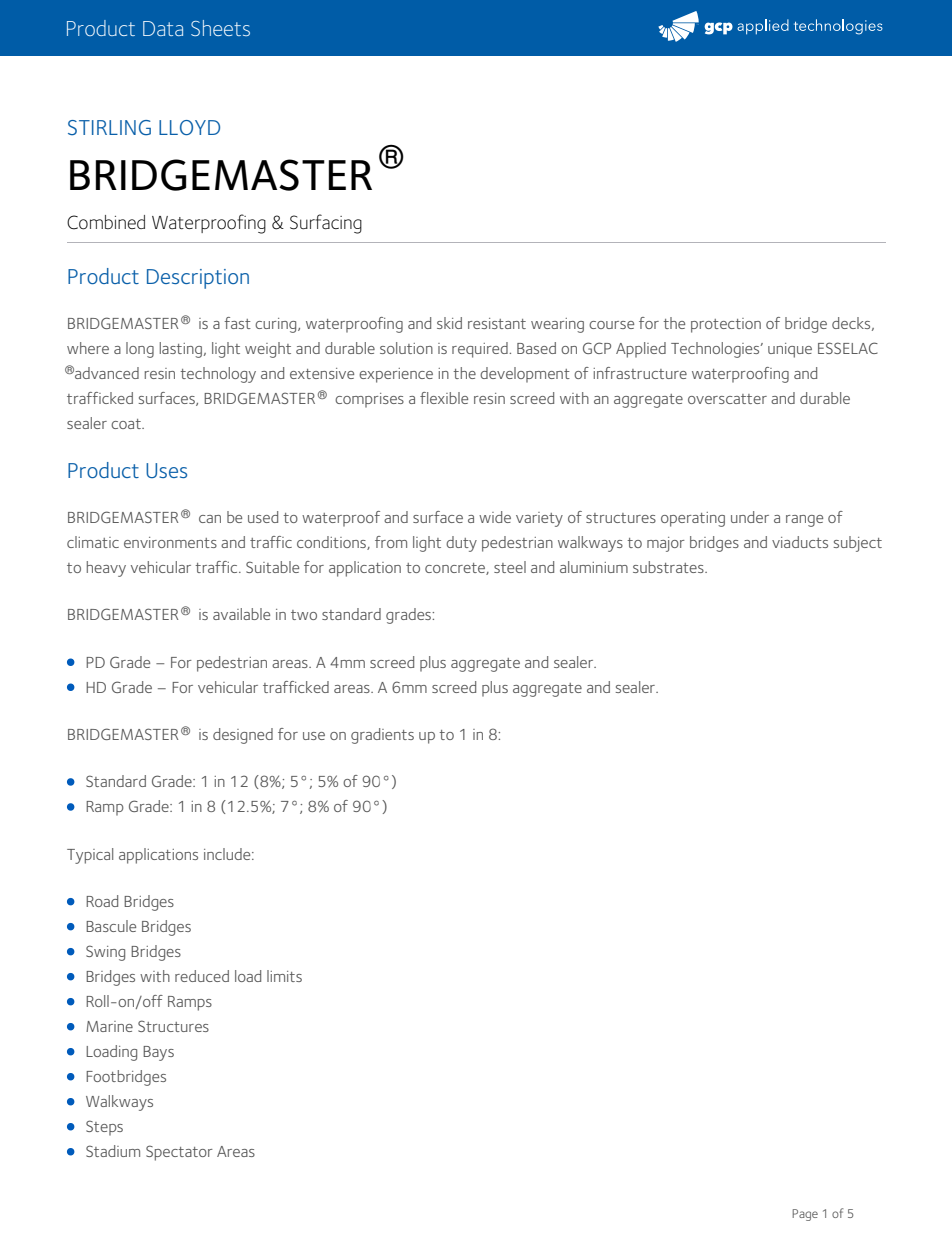 The width and height of the screenshot is (952, 1233). I want to click on limits, so click(284, 976).
